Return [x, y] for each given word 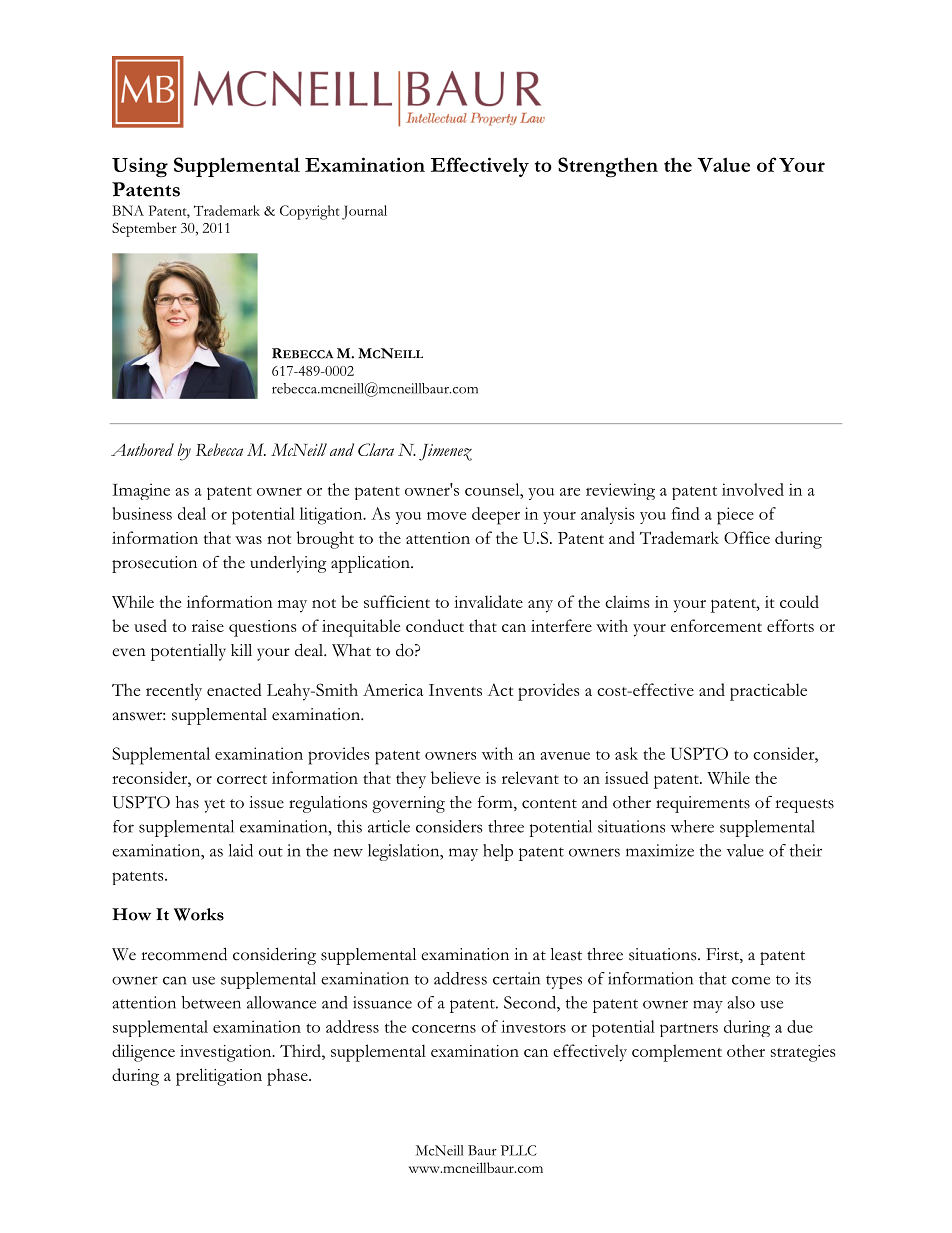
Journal [364, 212]
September [144, 229]
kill [241, 650]
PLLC [519, 1150]
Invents [455, 690]
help [498, 852]
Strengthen [608, 167]
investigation [227, 1053]
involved [753, 489]
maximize [660, 850]
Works [199, 914]
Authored [142, 449]
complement [677, 1053]
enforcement [716, 625]
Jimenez [445, 452]
